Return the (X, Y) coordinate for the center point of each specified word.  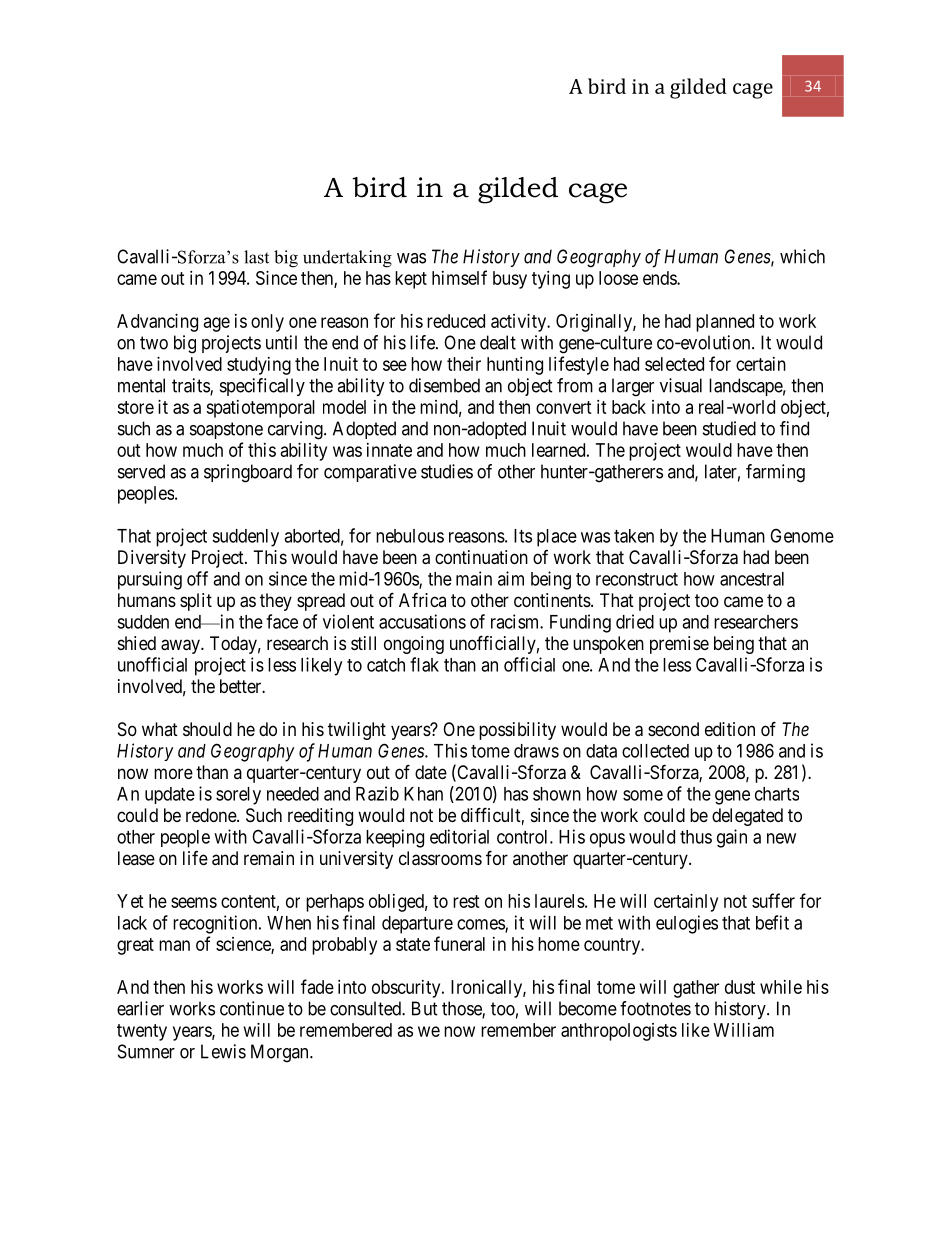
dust (740, 987)
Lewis (223, 1051)
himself (459, 277)
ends (660, 278)
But (425, 1008)
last (256, 257)
